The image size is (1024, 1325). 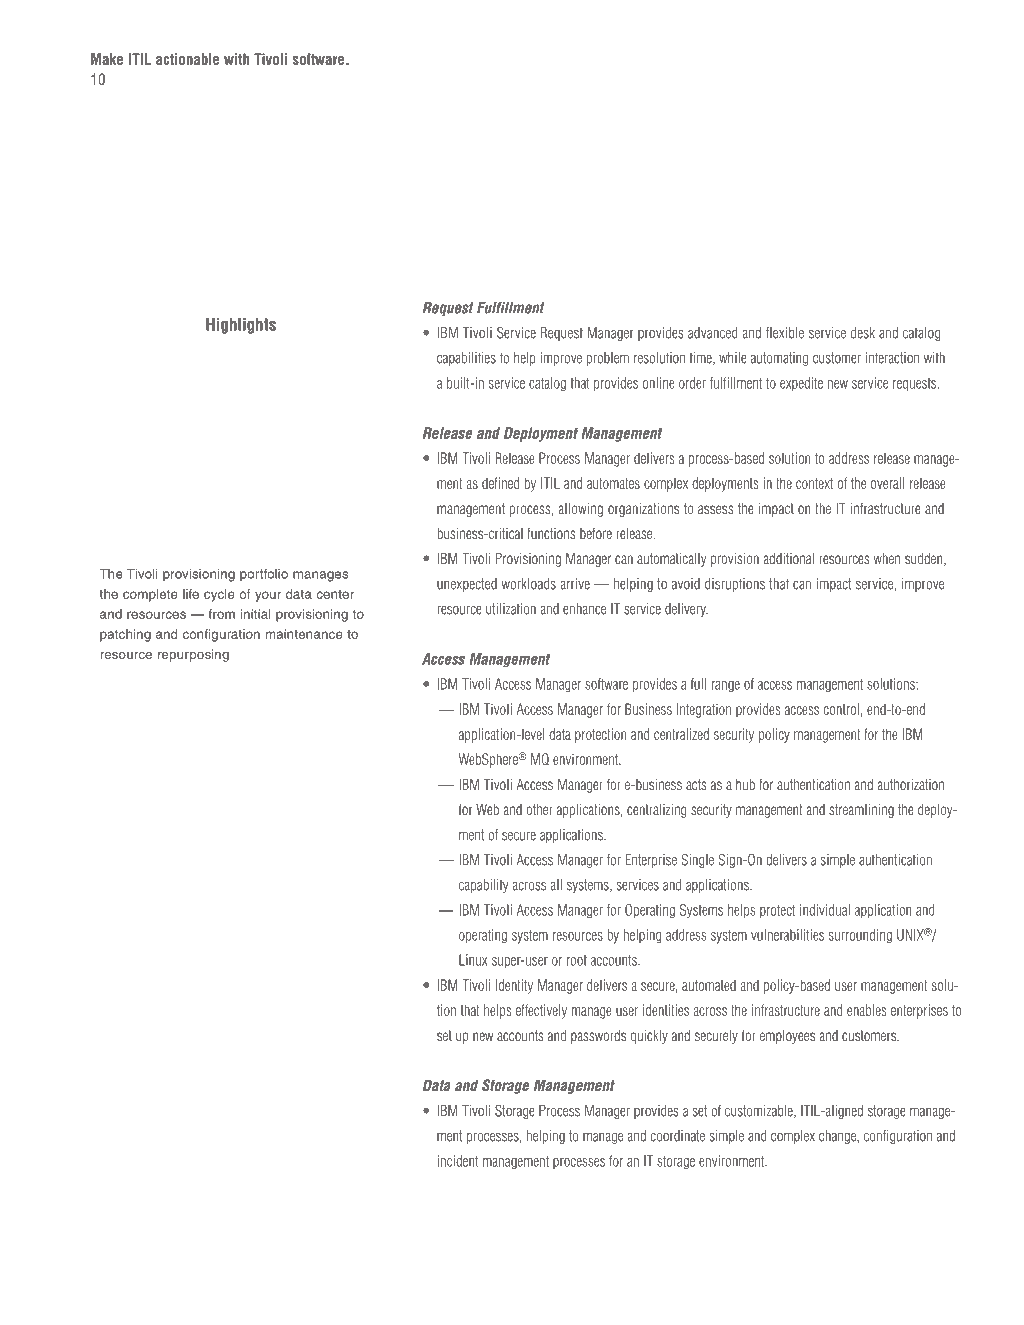 What do you see at coordinates (107, 59) in the document?
I see `Make` at bounding box center [107, 59].
